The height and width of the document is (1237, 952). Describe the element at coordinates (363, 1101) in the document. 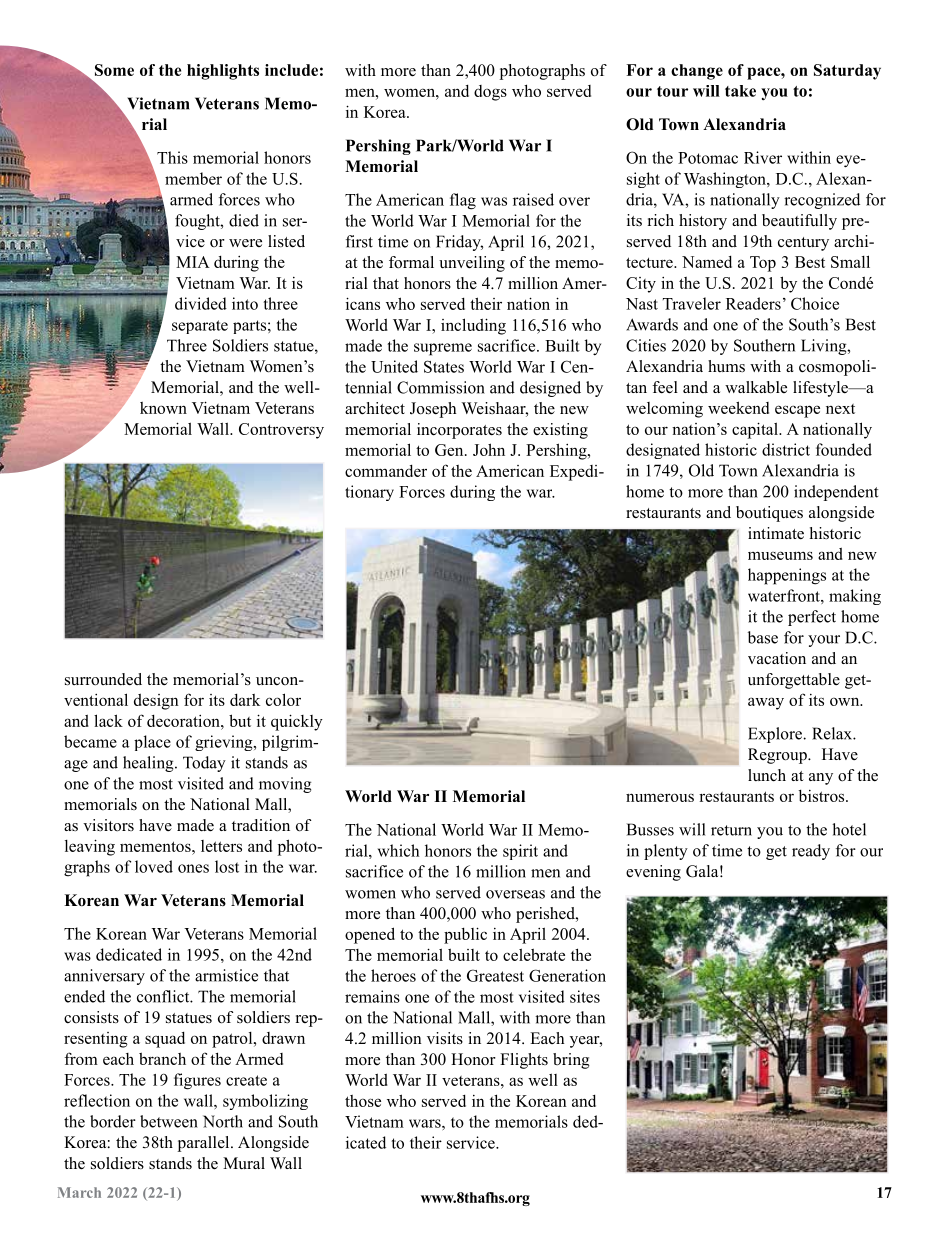

I see `those` at that location.
